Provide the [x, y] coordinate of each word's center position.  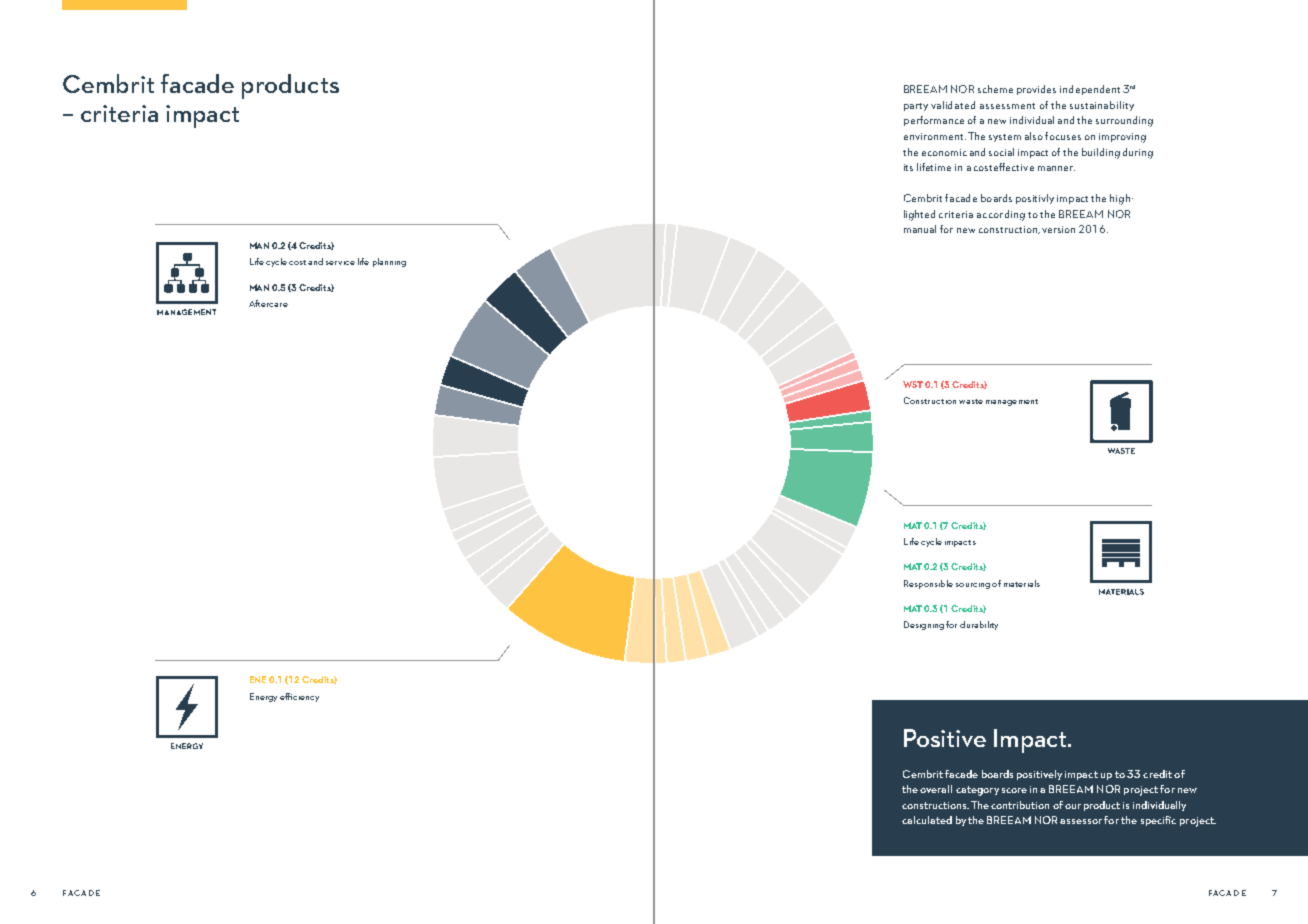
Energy [263, 697]
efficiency [299, 697]
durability [979, 625]
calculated [927, 820]
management [1012, 402]
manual [920, 229]
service [340, 263]
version [1058, 229]
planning [389, 262]
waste [971, 401]
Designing [924, 625]
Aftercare [268, 303]
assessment [1007, 106]
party [916, 107]
